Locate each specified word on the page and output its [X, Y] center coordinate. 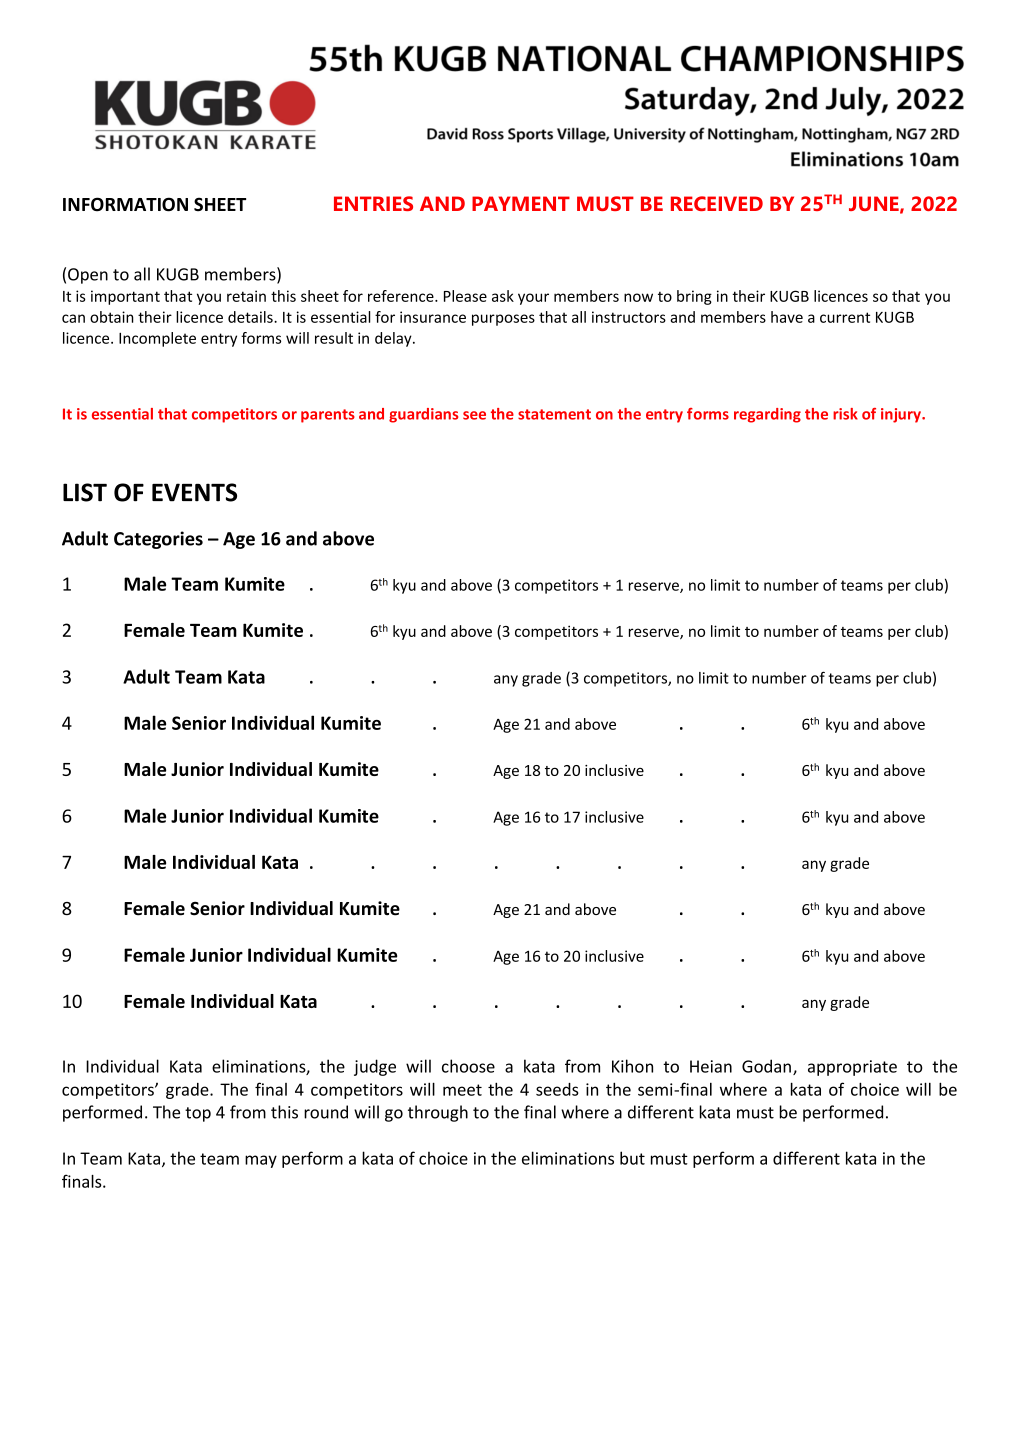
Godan [766, 1066]
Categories [158, 540]
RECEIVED [717, 203]
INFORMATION [125, 204]
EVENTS [194, 492]
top [198, 1114]
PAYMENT [521, 203]
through [438, 1113]
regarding [767, 415]
